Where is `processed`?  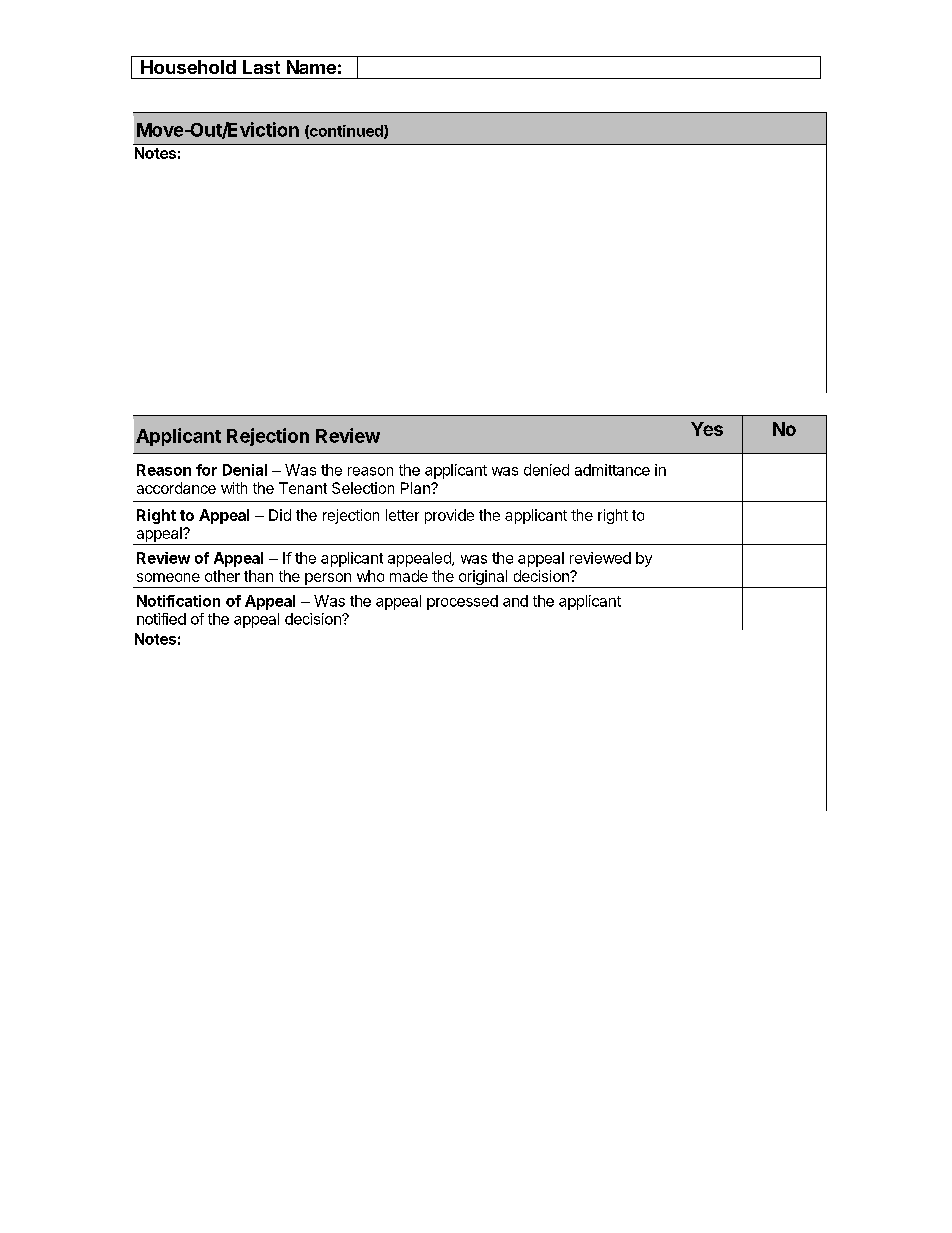
processed is located at coordinates (462, 602).
